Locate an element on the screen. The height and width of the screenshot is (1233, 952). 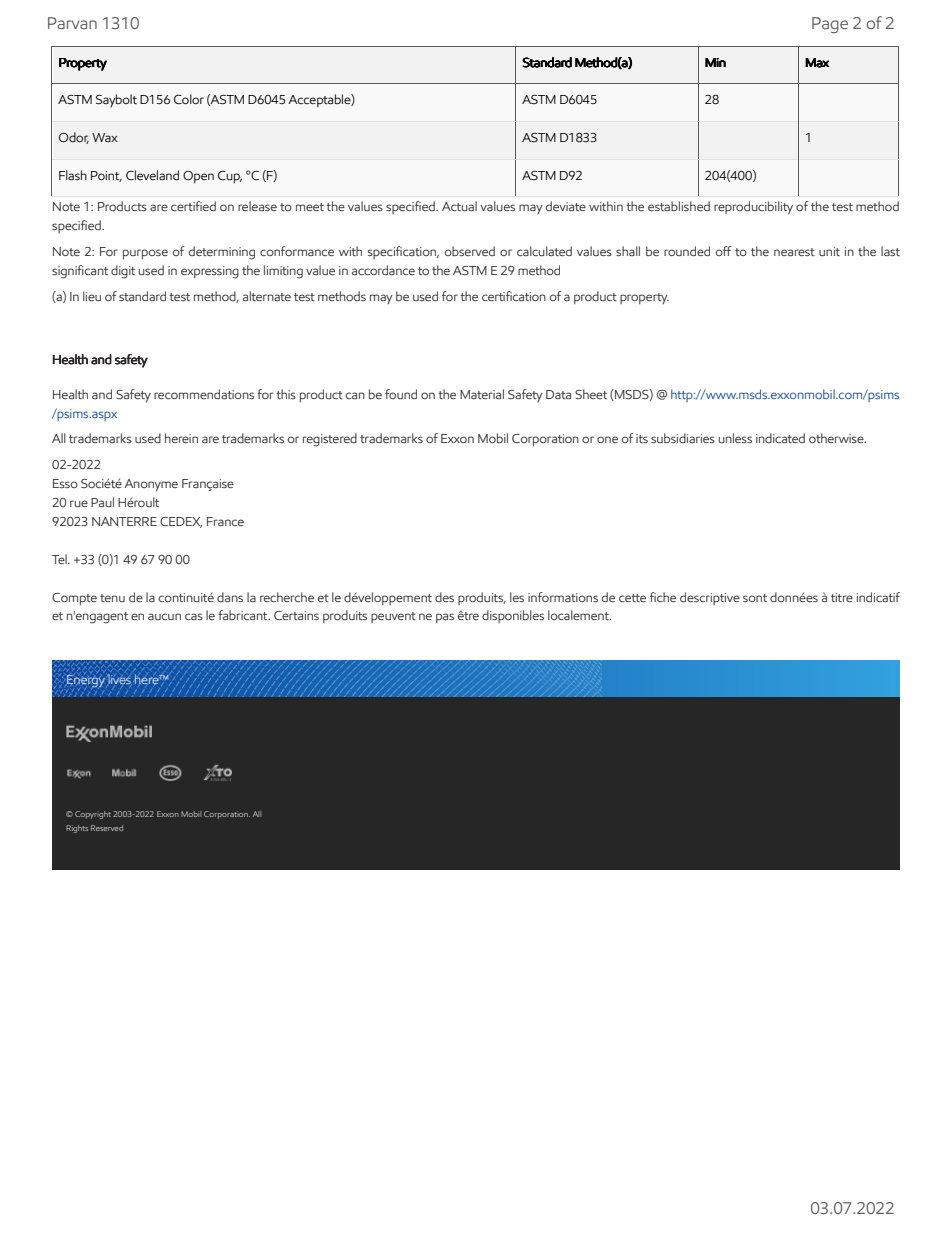
sont is located at coordinates (755, 598).
